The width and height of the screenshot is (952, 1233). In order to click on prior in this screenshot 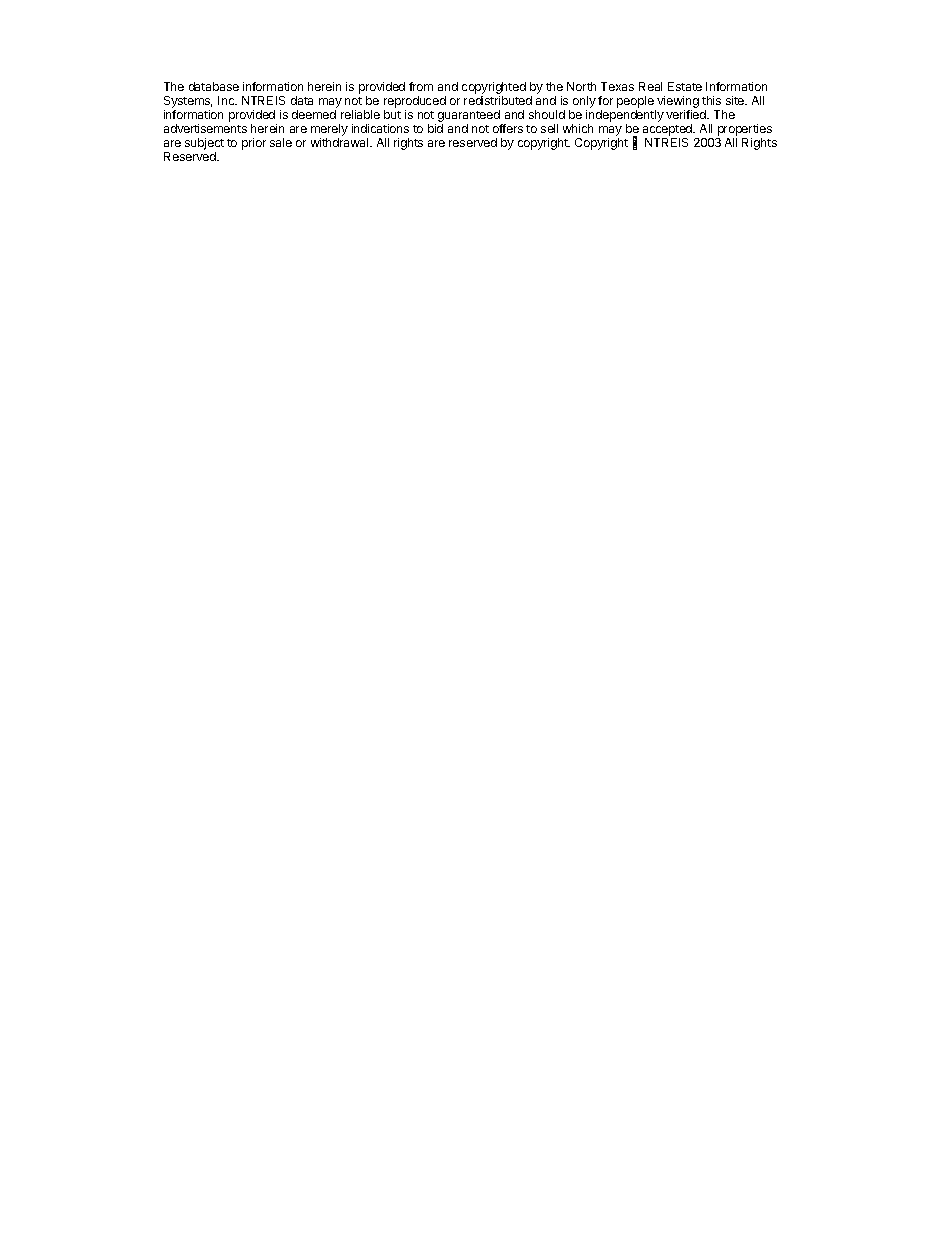, I will do `click(254, 144)`.
